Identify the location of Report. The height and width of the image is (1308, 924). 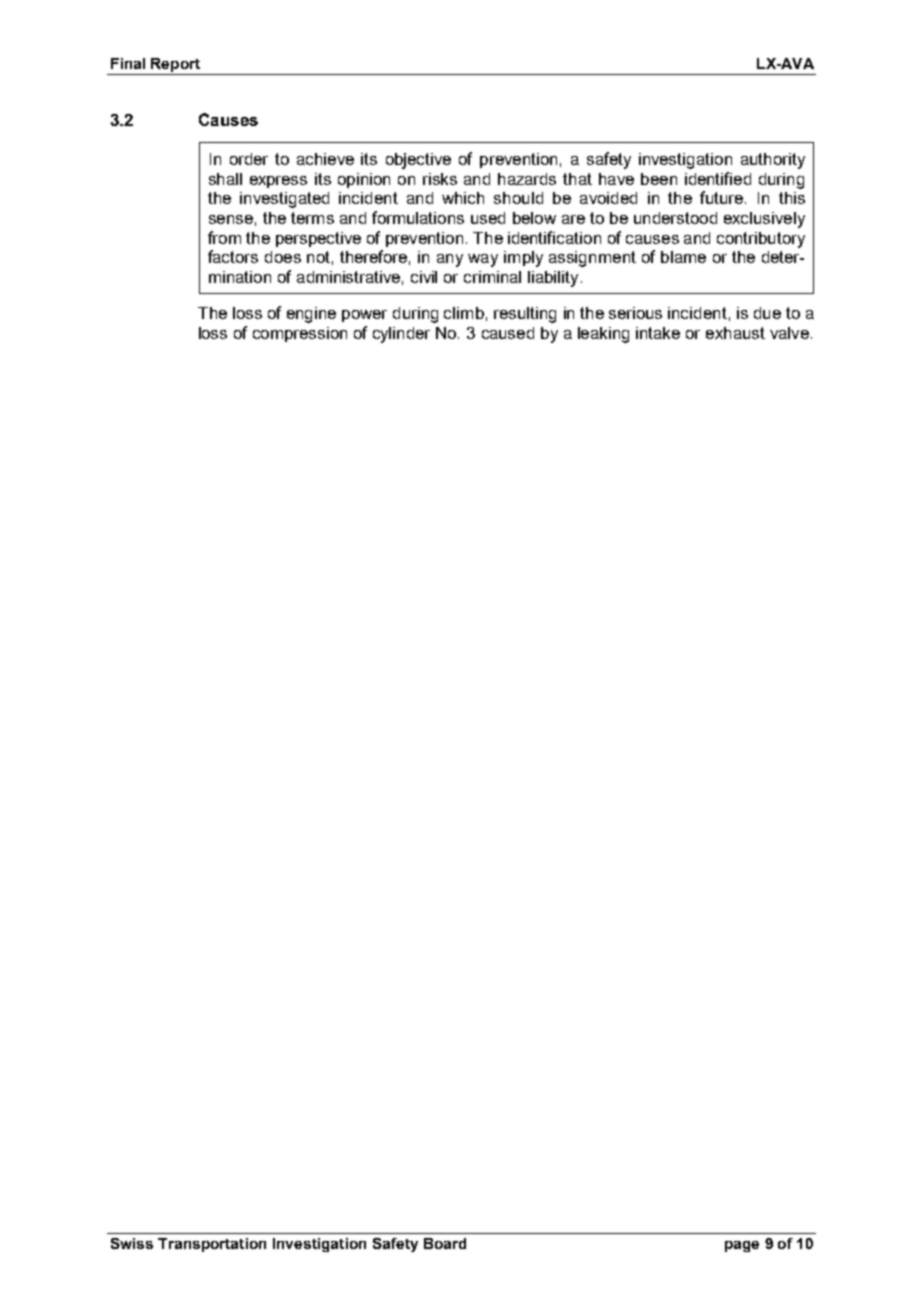
(176, 66).
